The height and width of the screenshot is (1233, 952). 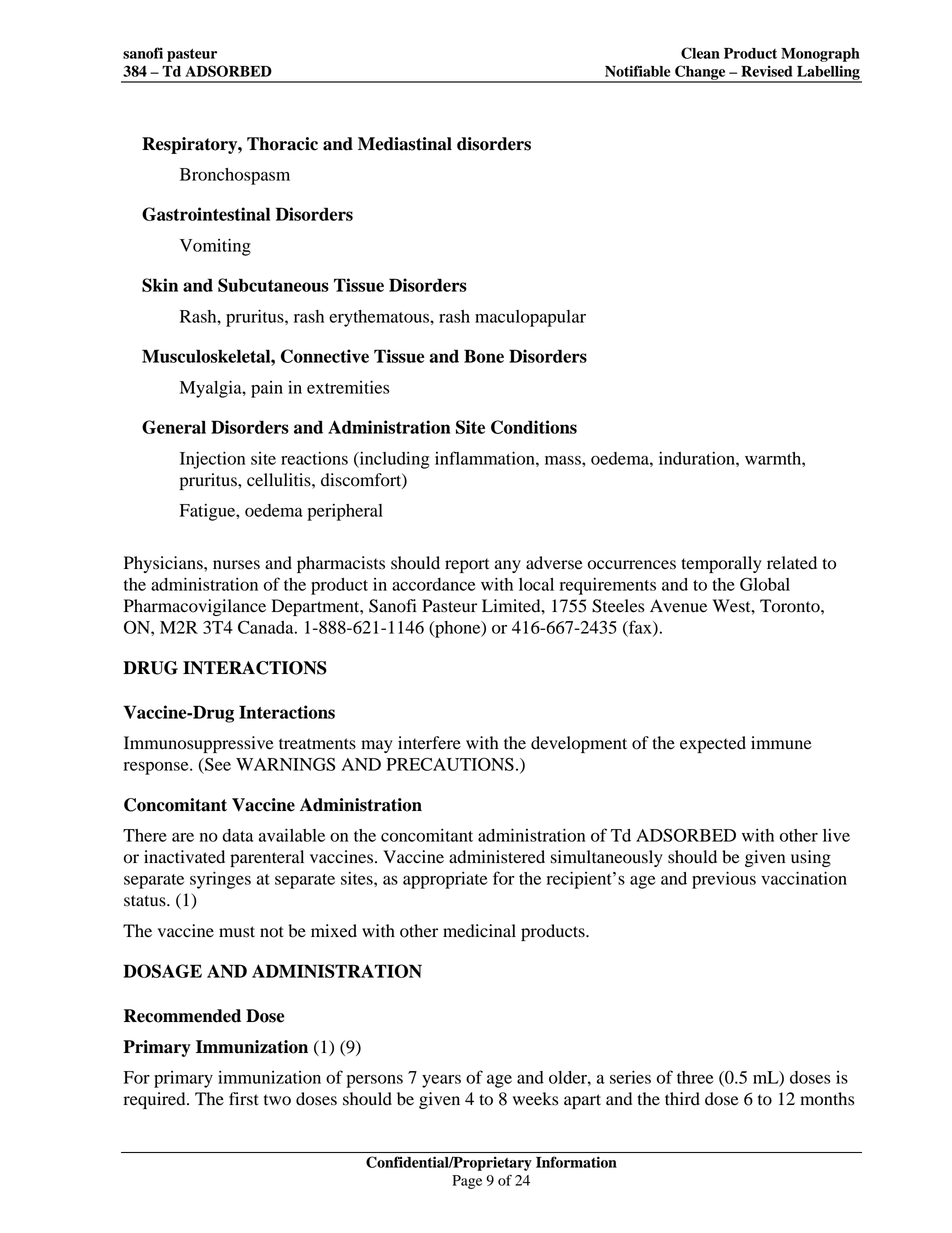 What do you see at coordinates (682, 1099) in the screenshot?
I see `third` at bounding box center [682, 1099].
